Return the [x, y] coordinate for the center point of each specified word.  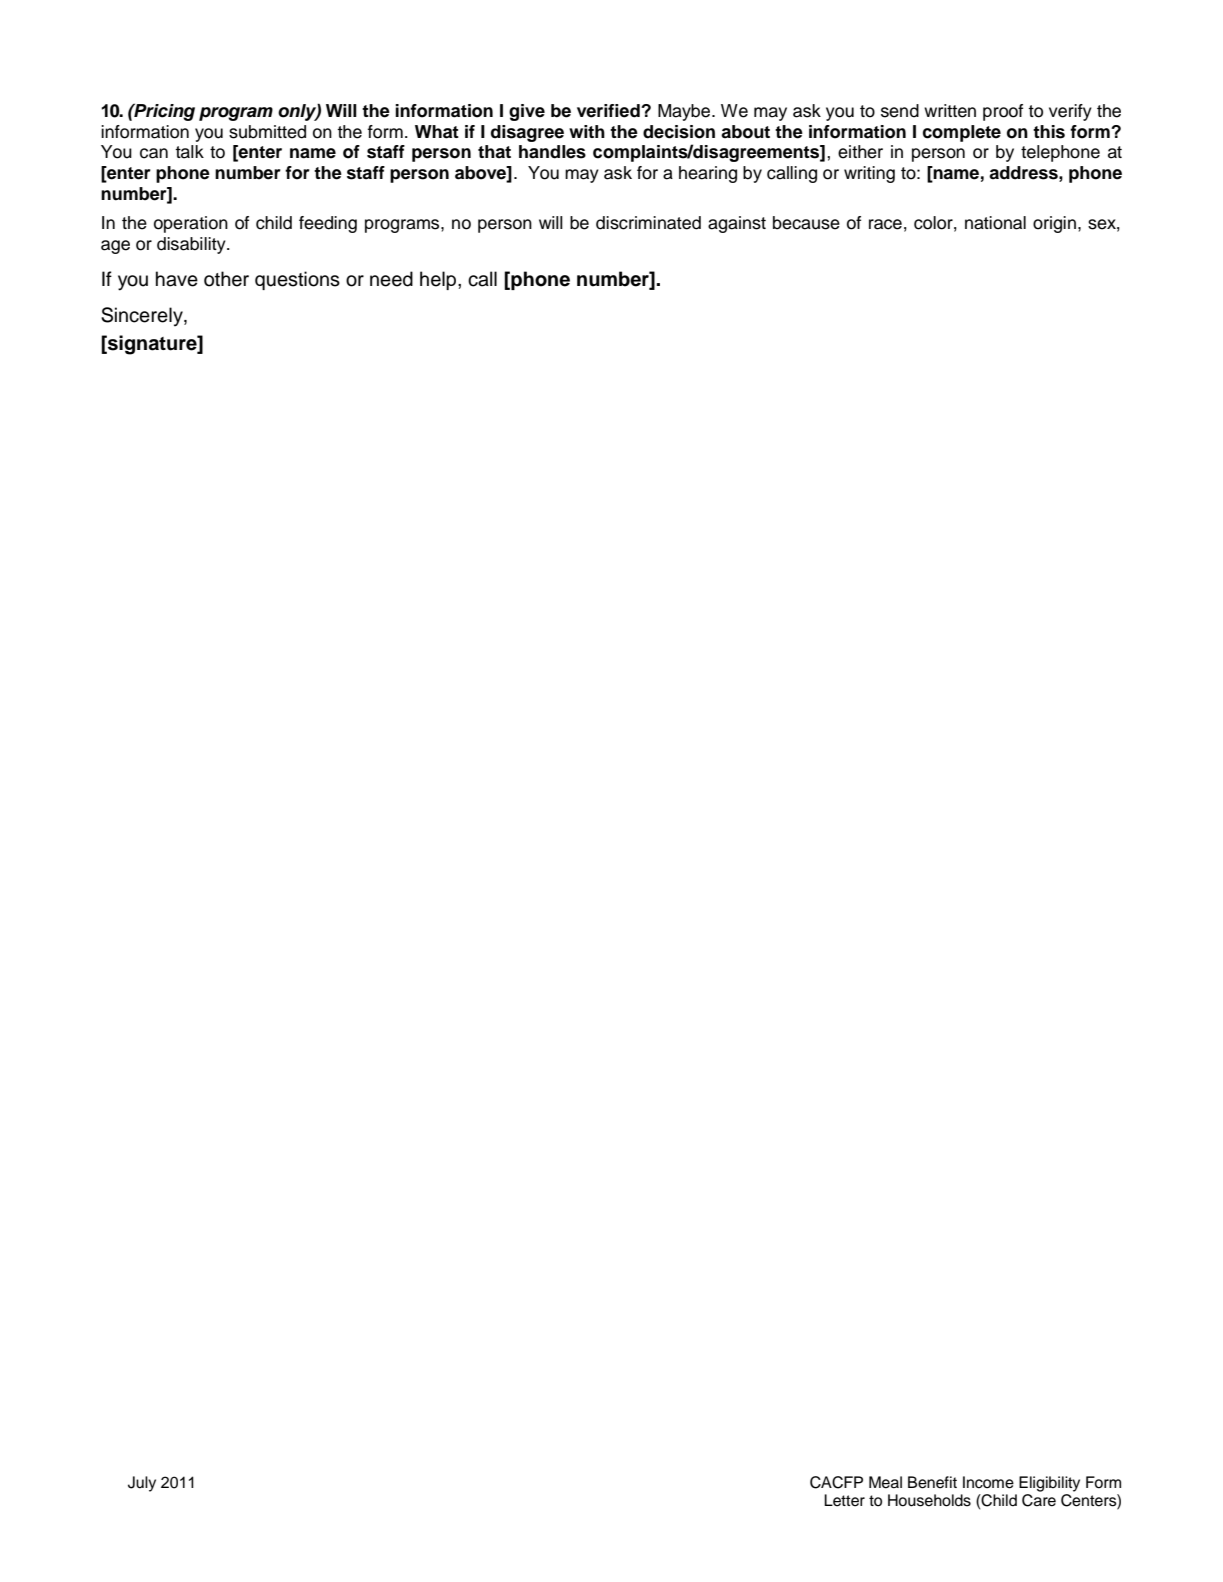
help [439, 280]
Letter [844, 1500]
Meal [885, 1482]
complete [962, 133]
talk [189, 152]
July [142, 1484]
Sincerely [143, 317]
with [587, 131]
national [995, 223]
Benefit [932, 1482]
